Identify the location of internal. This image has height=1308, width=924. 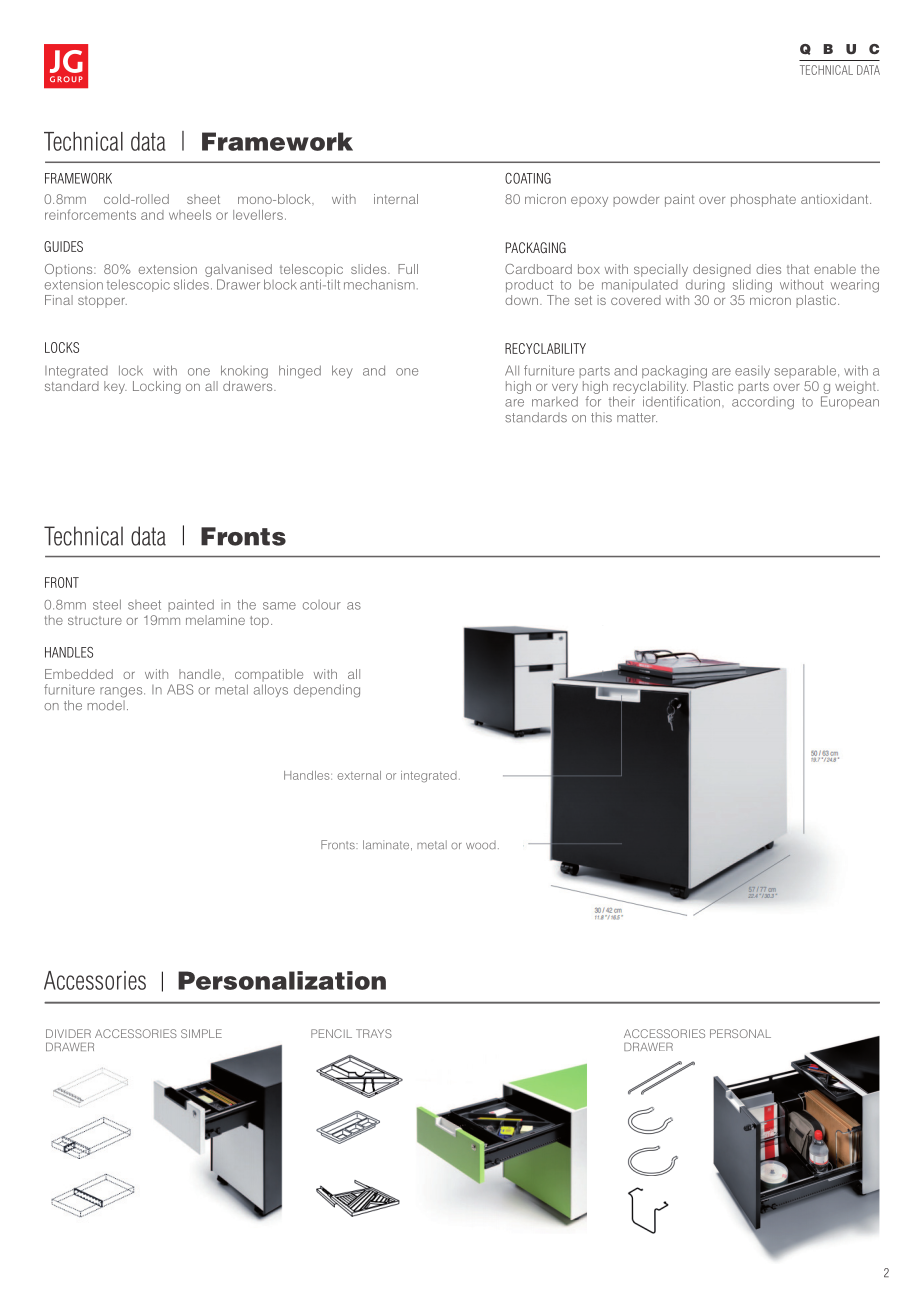
(396, 199).
